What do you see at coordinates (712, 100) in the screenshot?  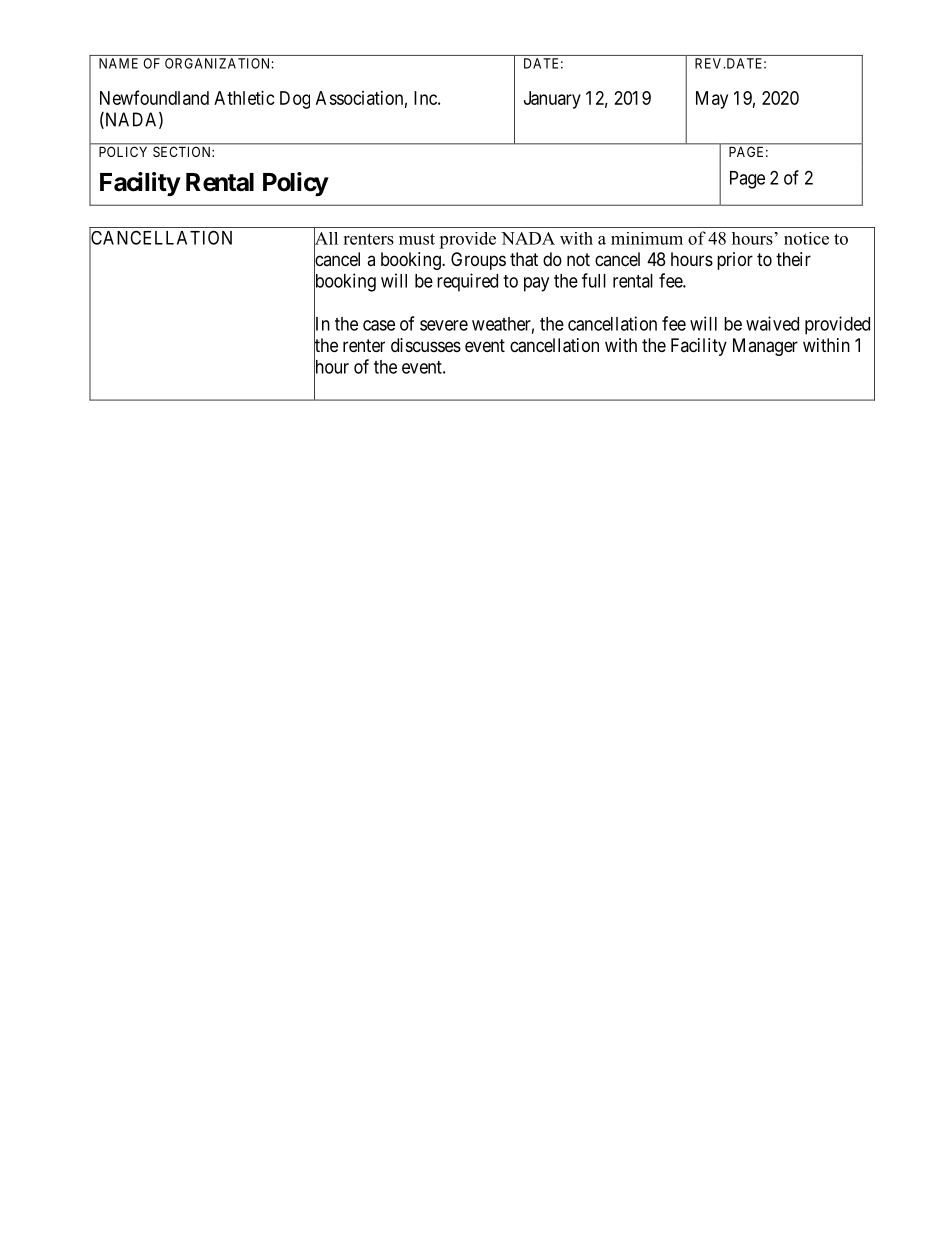 I see `May` at bounding box center [712, 100].
